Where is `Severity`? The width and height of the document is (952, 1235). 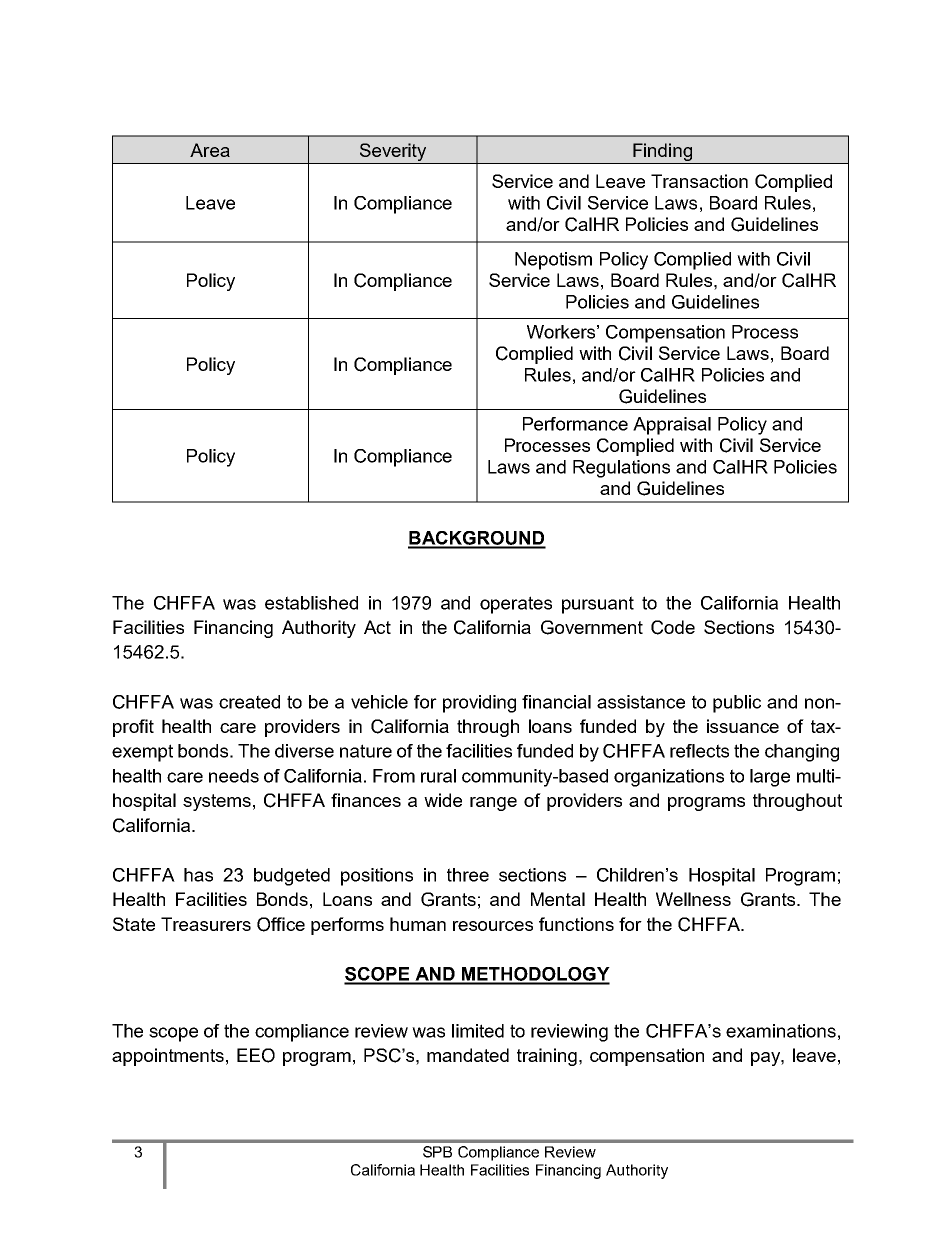 Severity is located at coordinates (393, 152).
